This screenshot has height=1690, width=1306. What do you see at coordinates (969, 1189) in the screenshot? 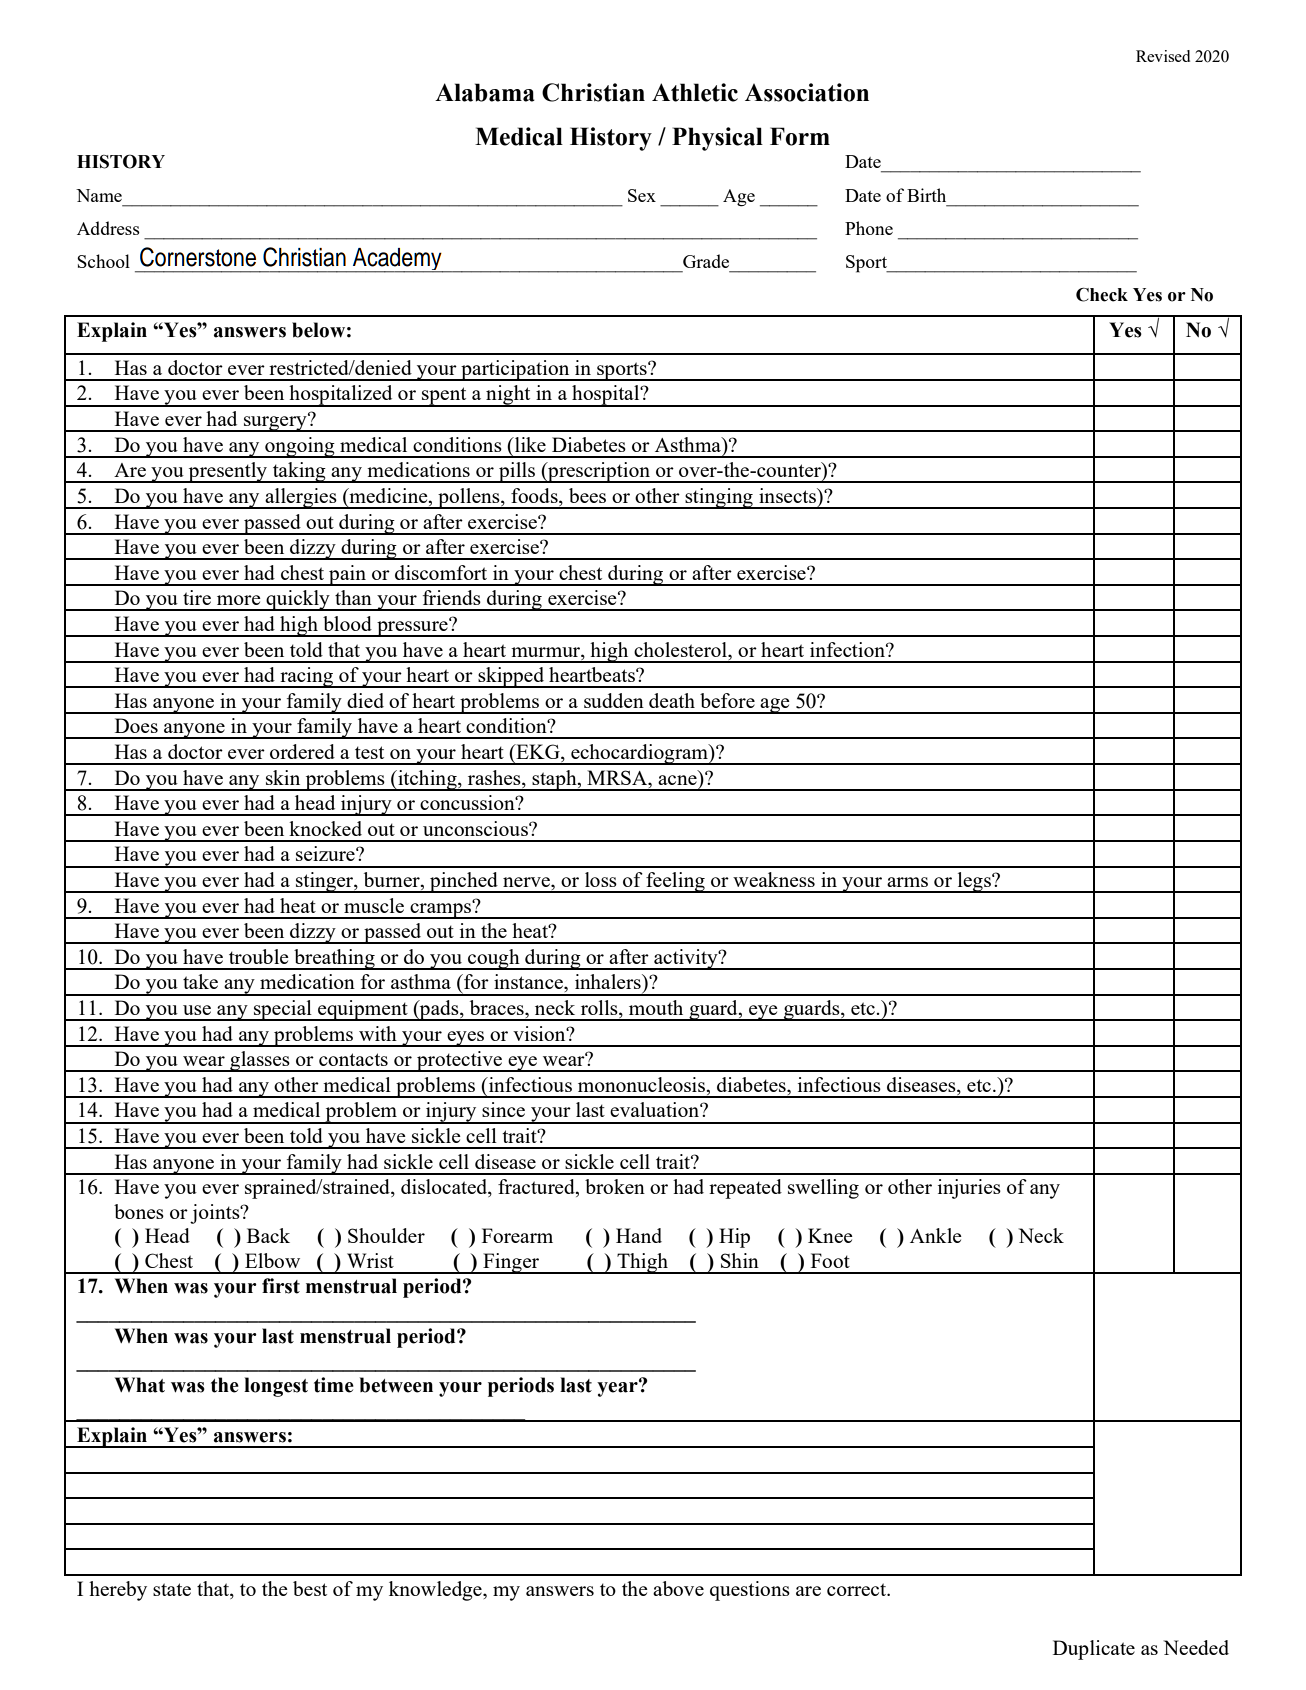
I see `injuries` at bounding box center [969, 1189].
